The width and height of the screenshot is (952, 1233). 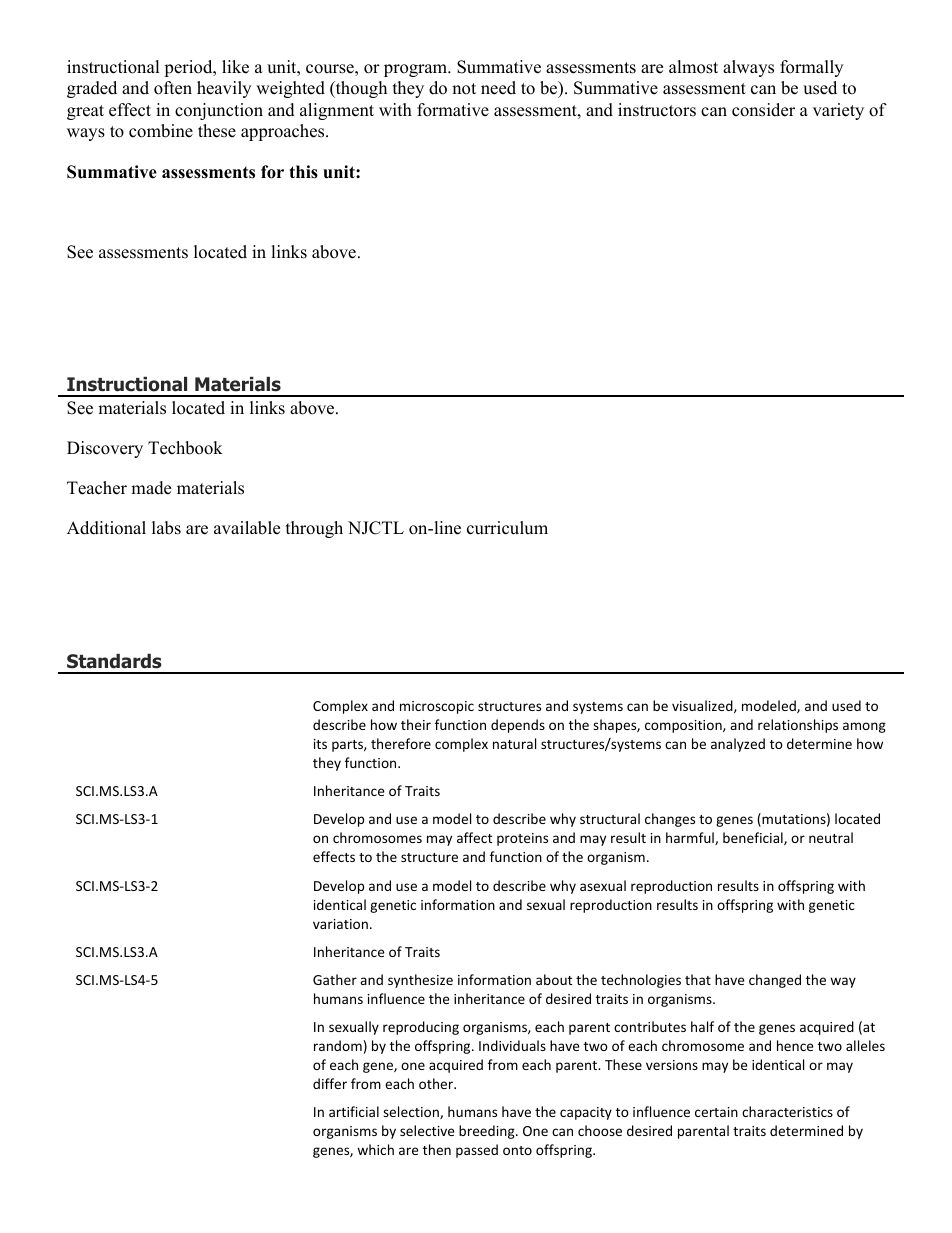 What do you see at coordinates (787, 1111) in the screenshot?
I see `characteristics` at bounding box center [787, 1111].
